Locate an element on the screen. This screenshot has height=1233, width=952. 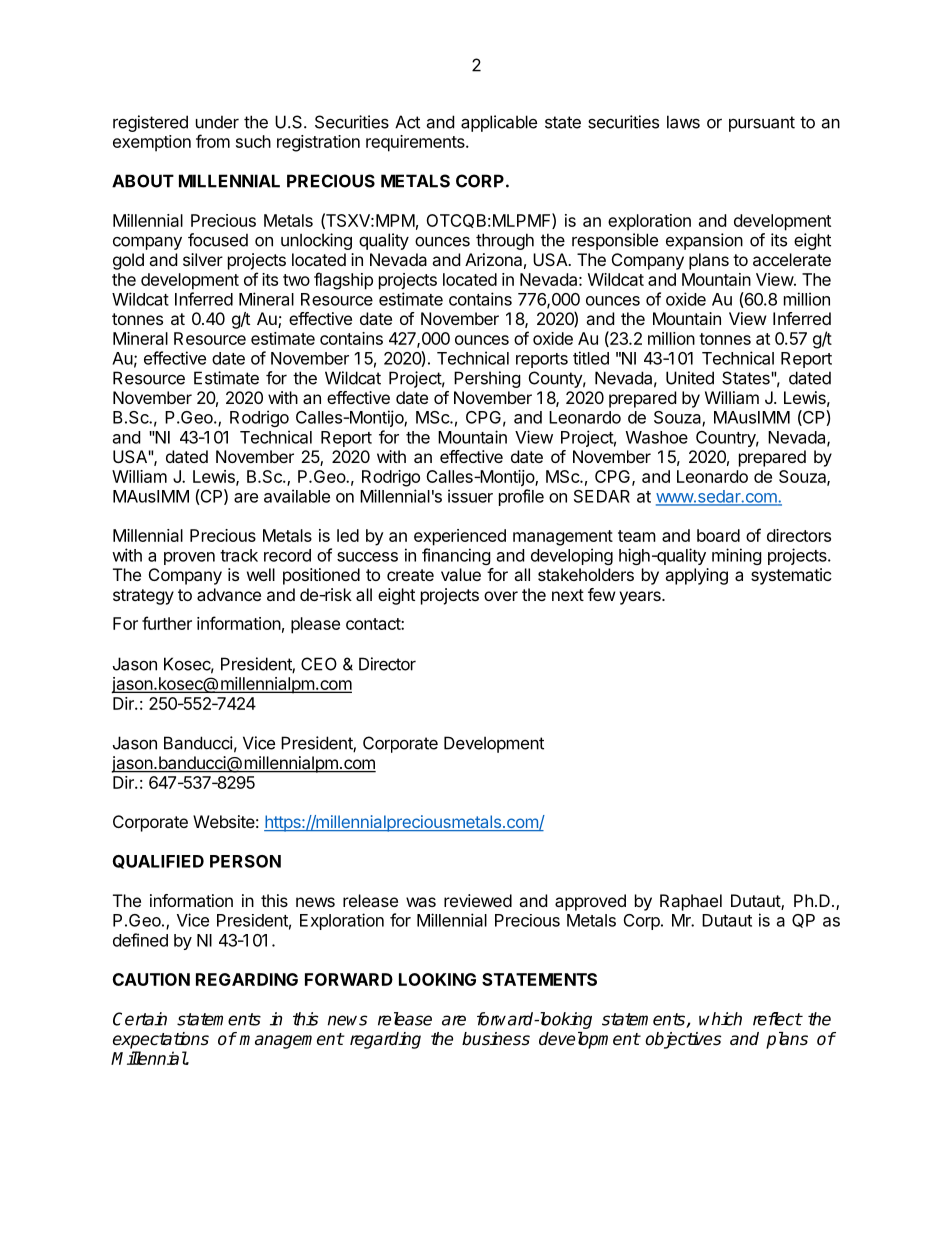
which is located at coordinates (720, 1019).
